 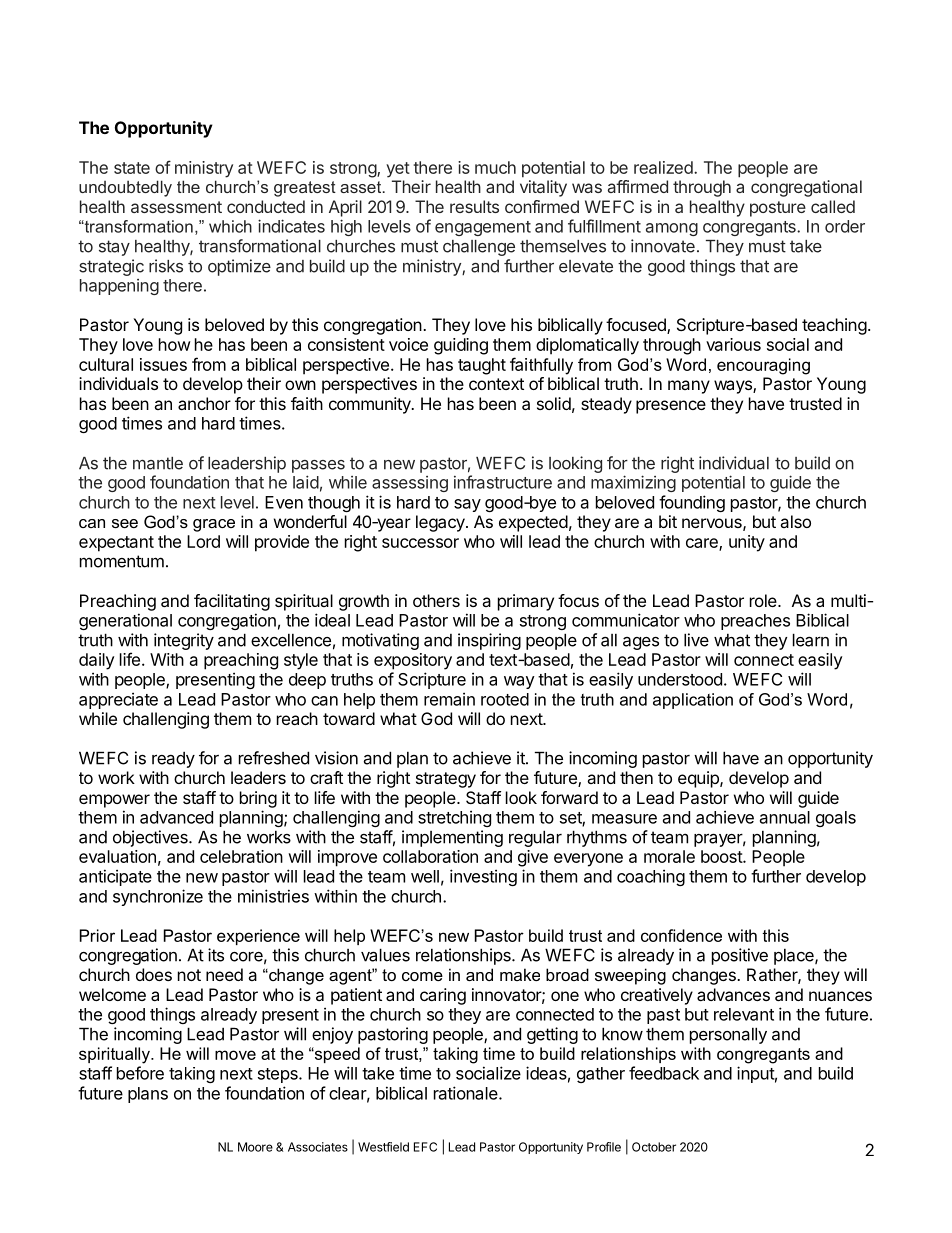 What do you see at coordinates (176, 207) in the image?
I see `assessment` at bounding box center [176, 207].
